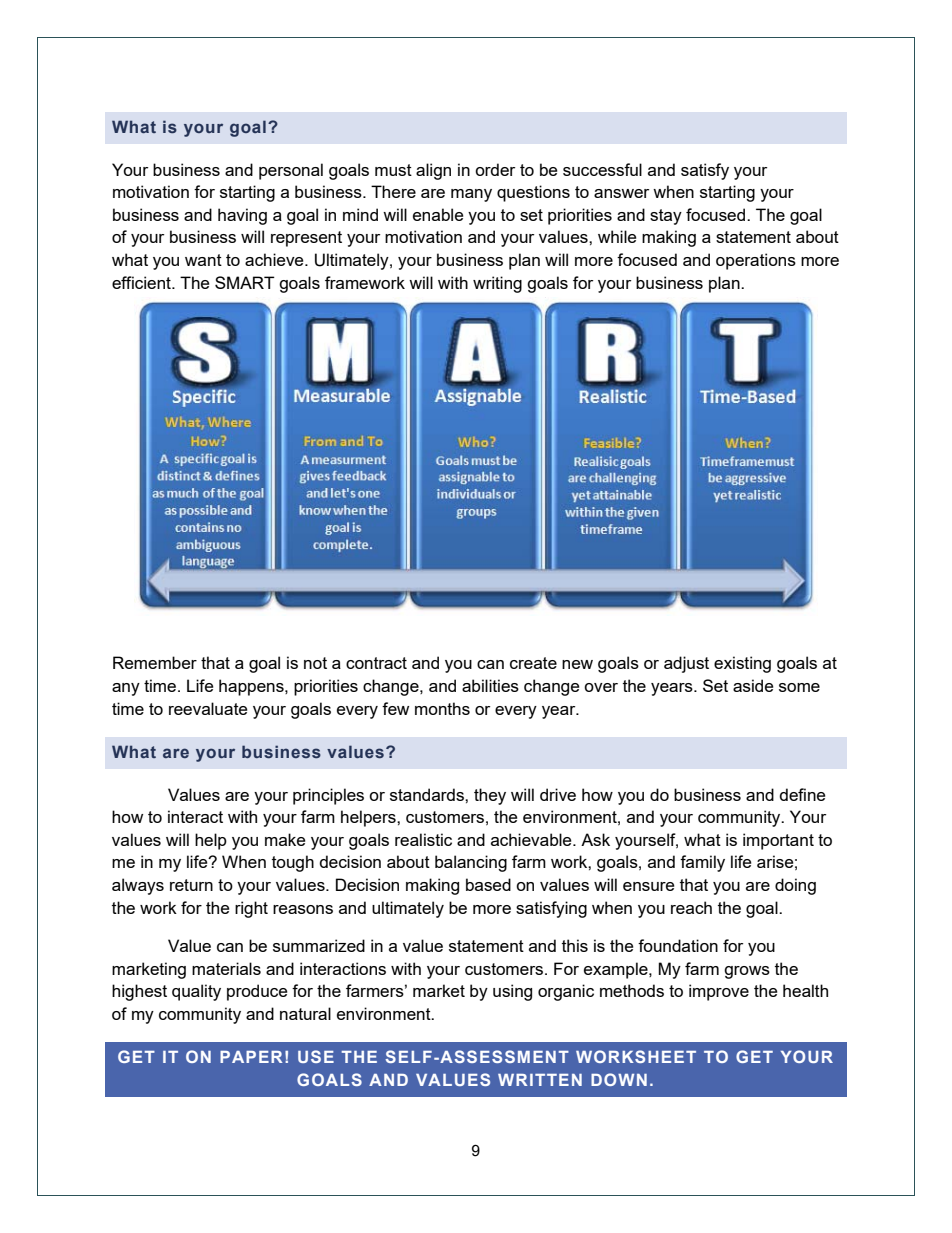  I want to click on PAPER, so click(251, 1057).
